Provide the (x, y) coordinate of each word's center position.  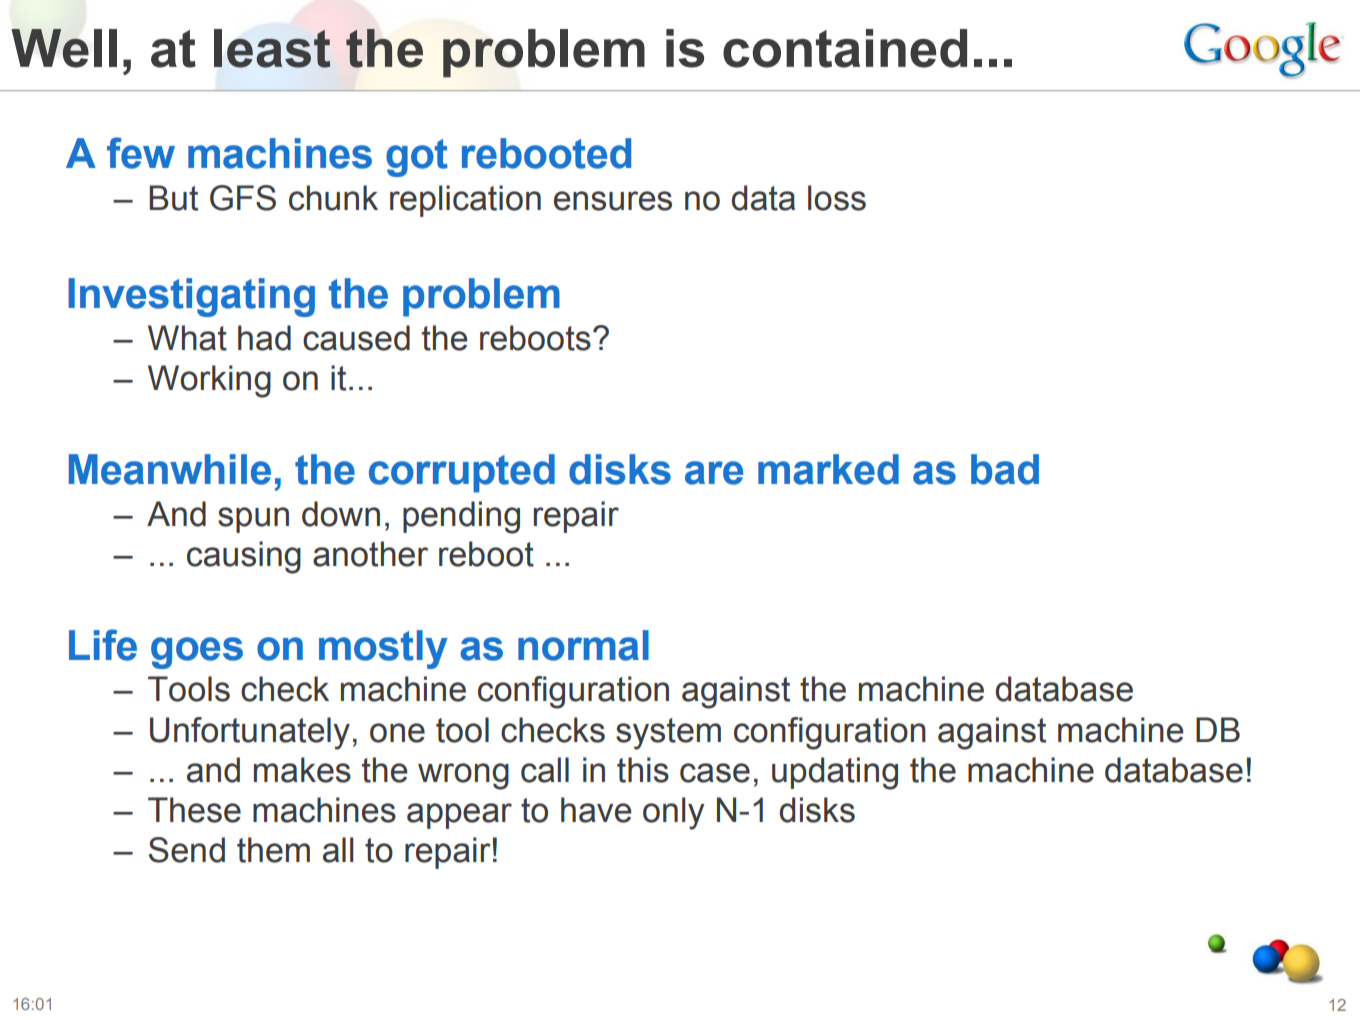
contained (845, 48)
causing (244, 557)
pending (461, 517)
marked (828, 469)
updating (835, 773)
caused (356, 338)
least (272, 48)
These (194, 810)
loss (837, 198)
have (596, 810)
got (417, 158)
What (187, 338)
